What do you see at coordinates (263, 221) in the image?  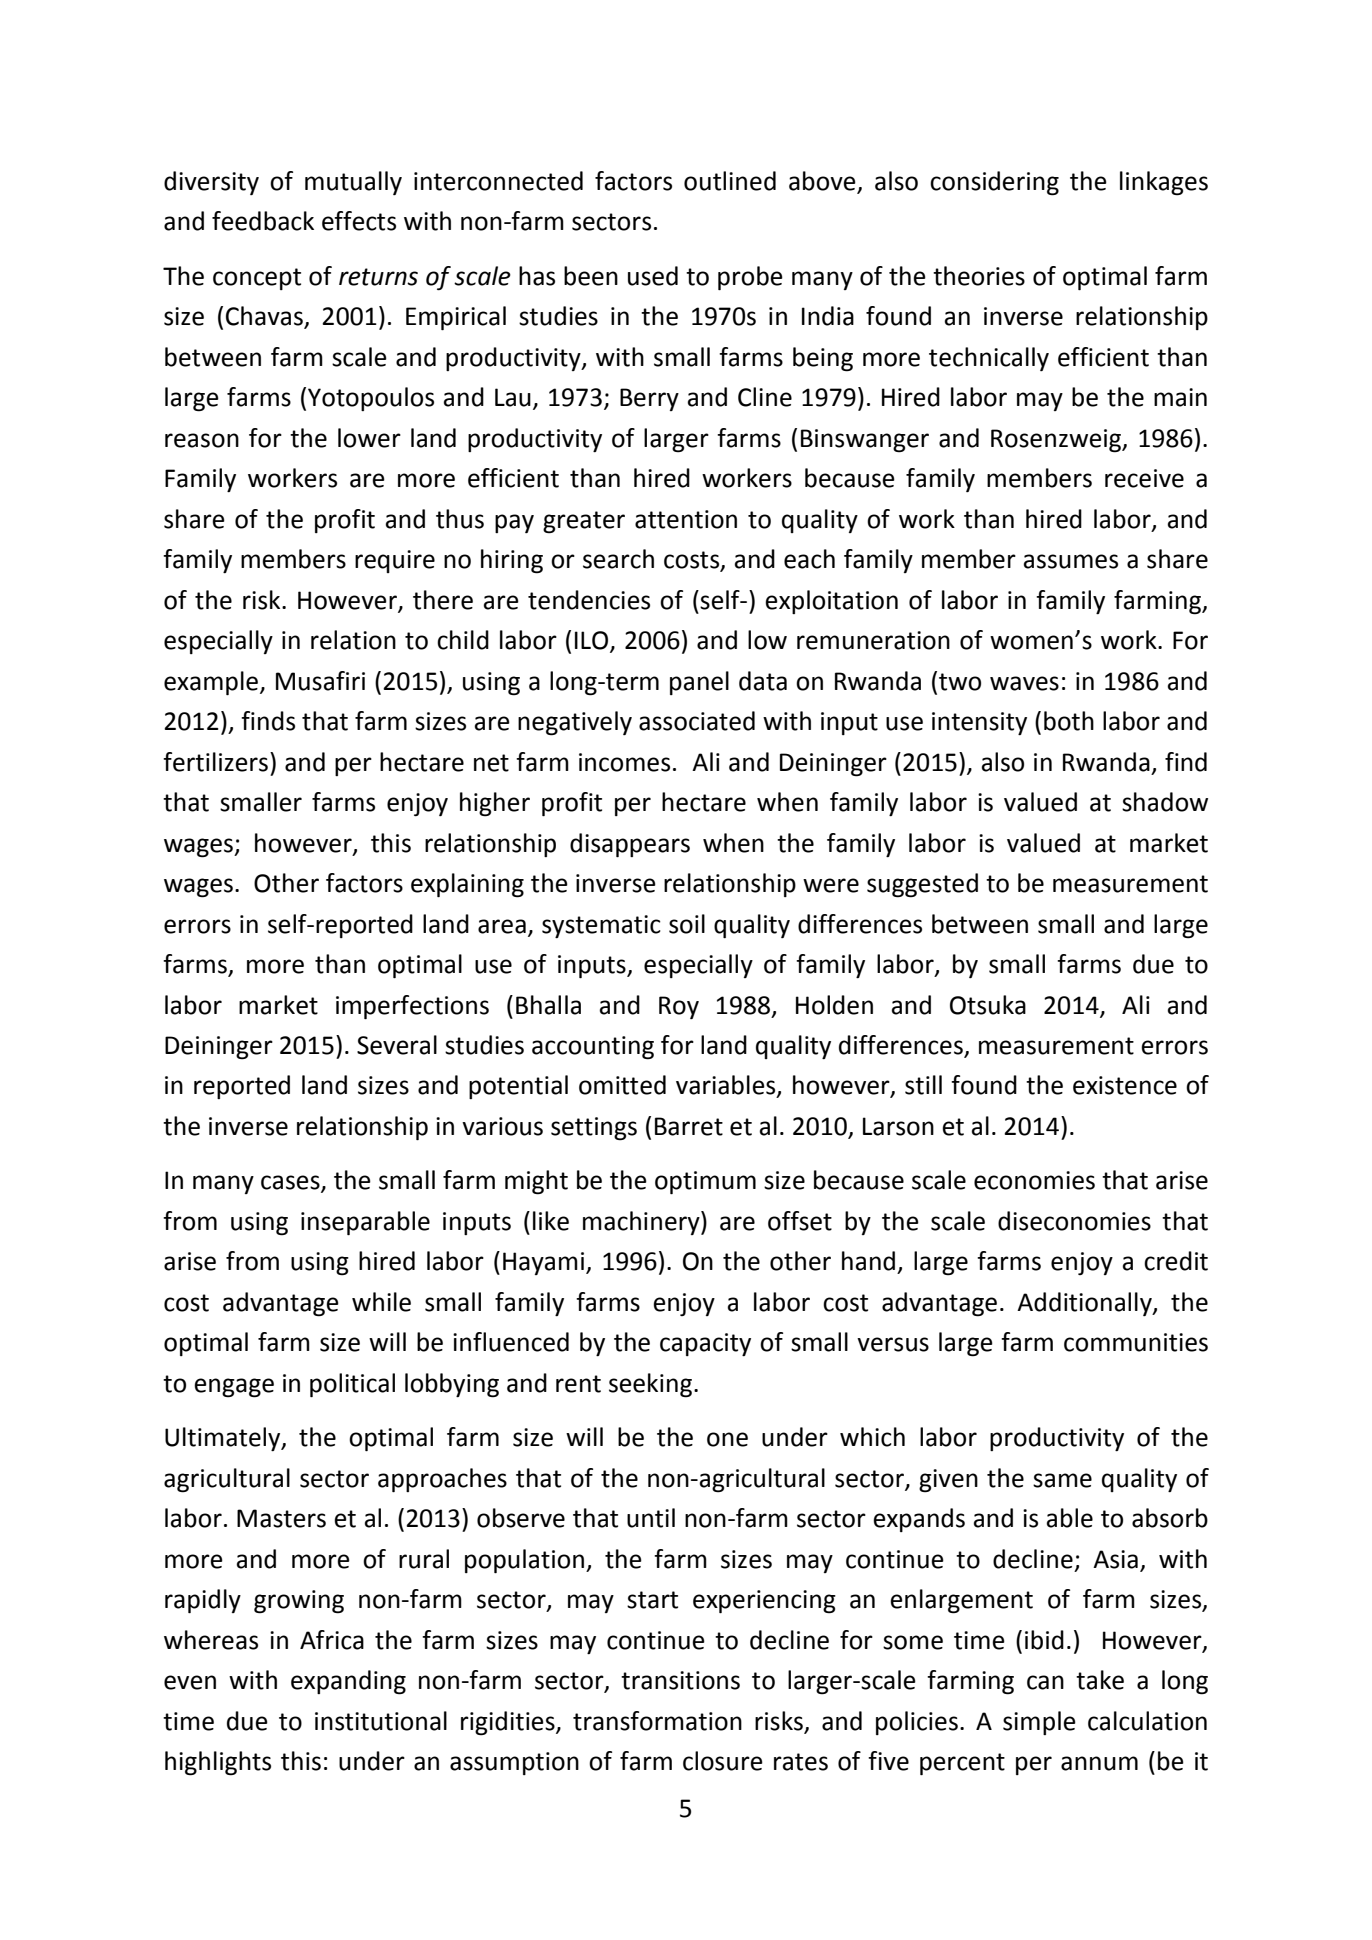 I see `feedback` at bounding box center [263, 221].
